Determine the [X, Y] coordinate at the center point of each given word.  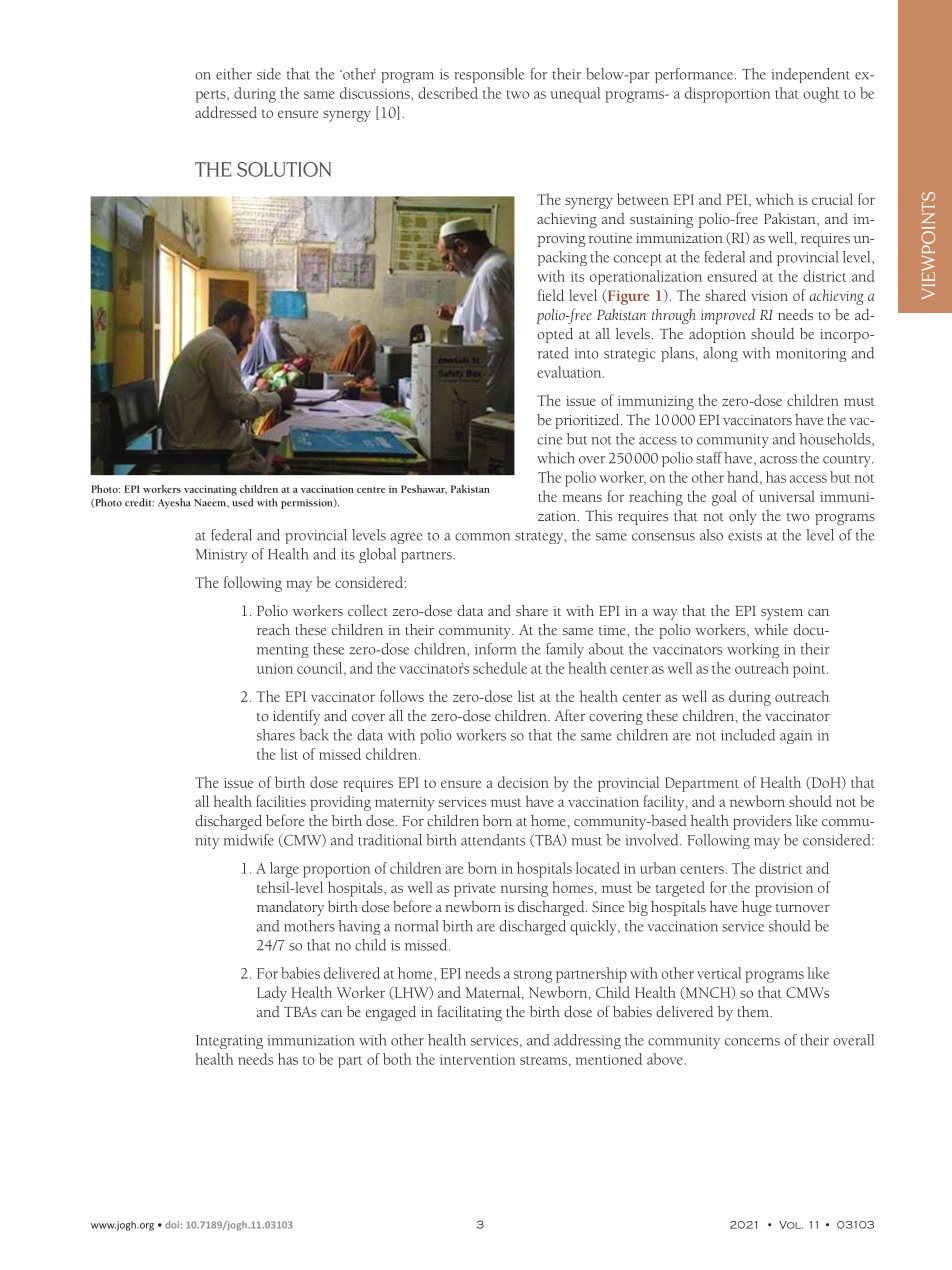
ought [821, 95]
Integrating [229, 1042]
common [482, 537]
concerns [752, 1042]
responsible [489, 75]
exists [745, 535]
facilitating [470, 1013]
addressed [226, 112]
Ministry [221, 556]
